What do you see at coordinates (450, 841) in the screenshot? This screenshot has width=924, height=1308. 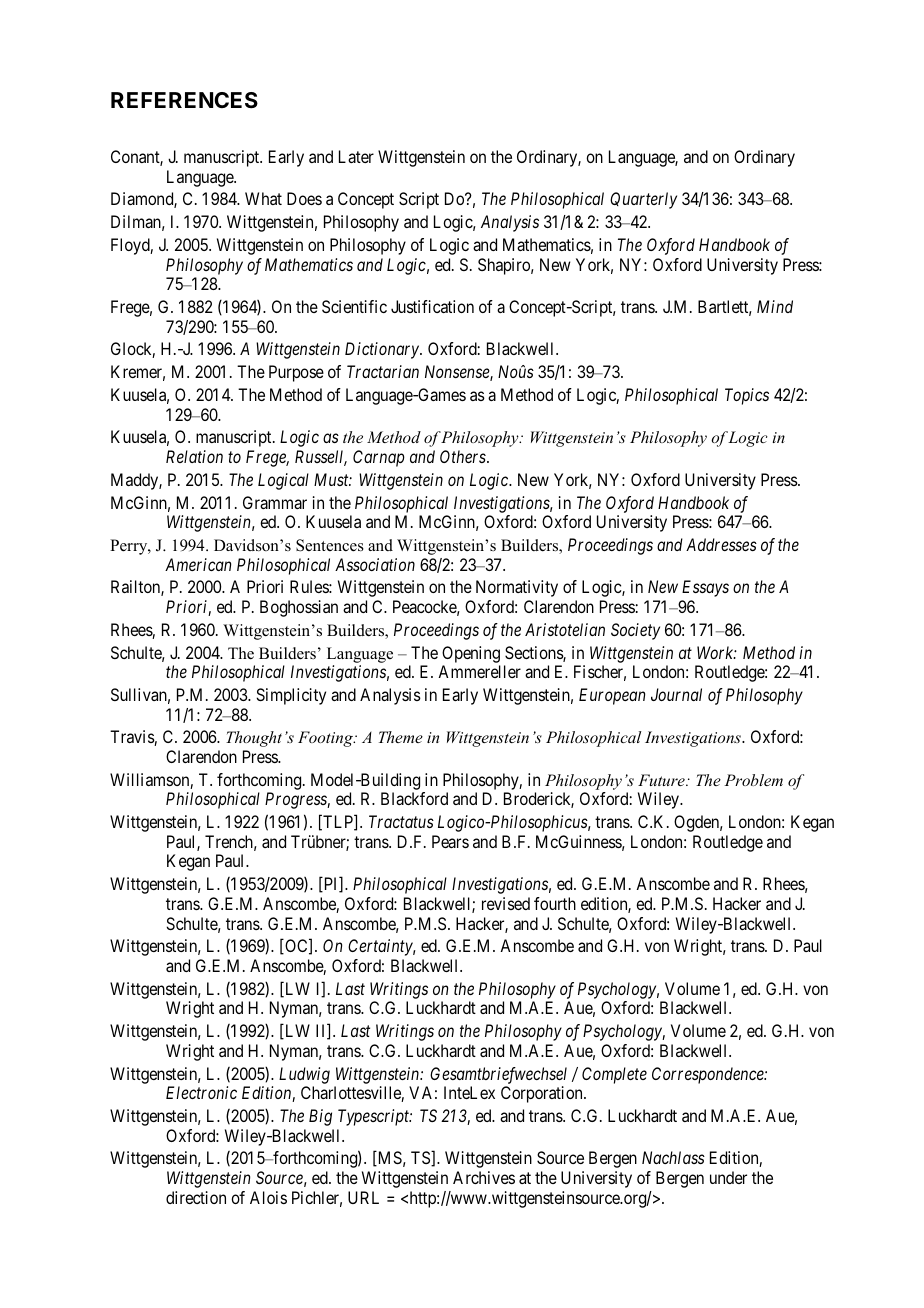 I see `Pears` at bounding box center [450, 841].
